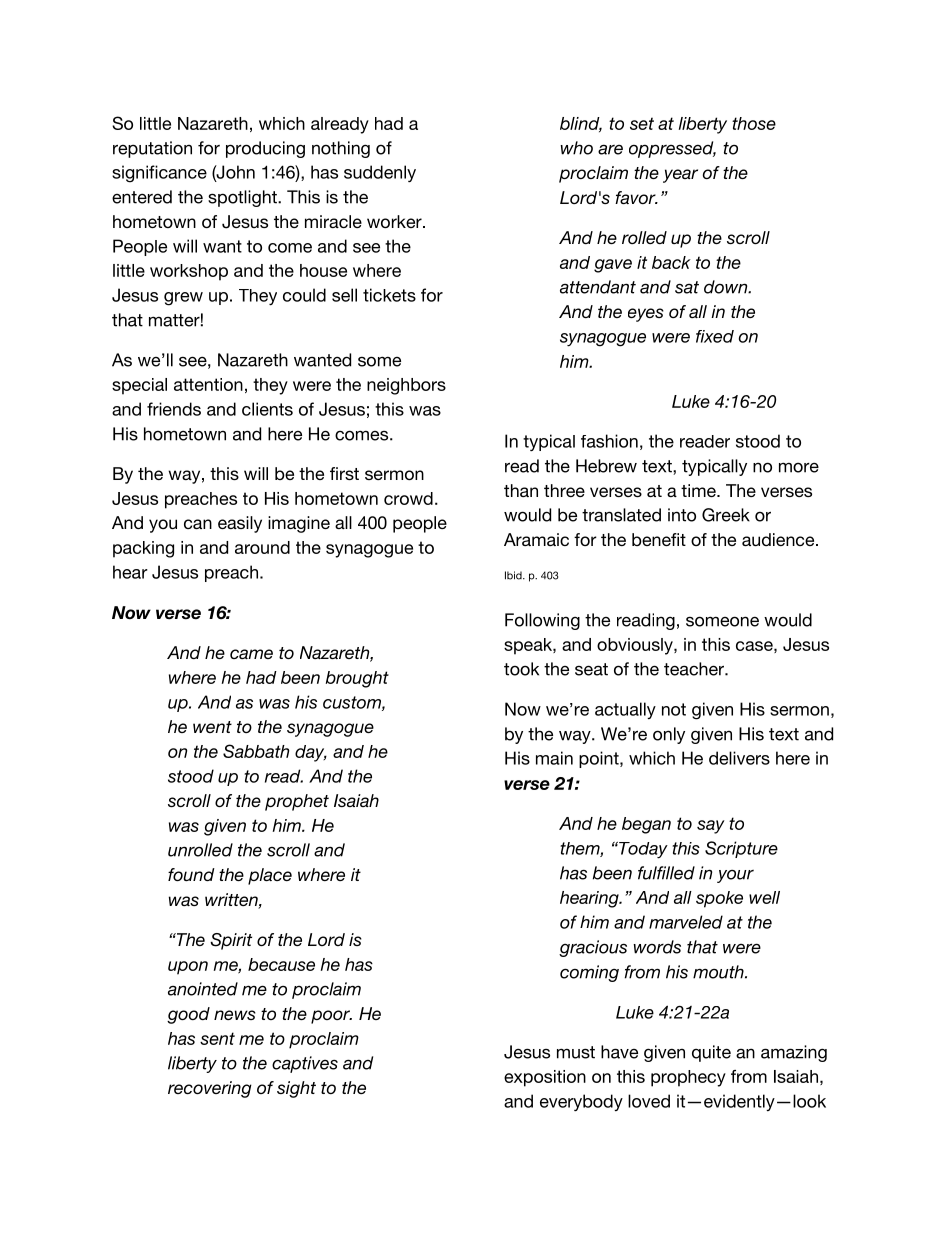  What do you see at coordinates (380, 173) in the screenshot?
I see `suddenly` at bounding box center [380, 173].
